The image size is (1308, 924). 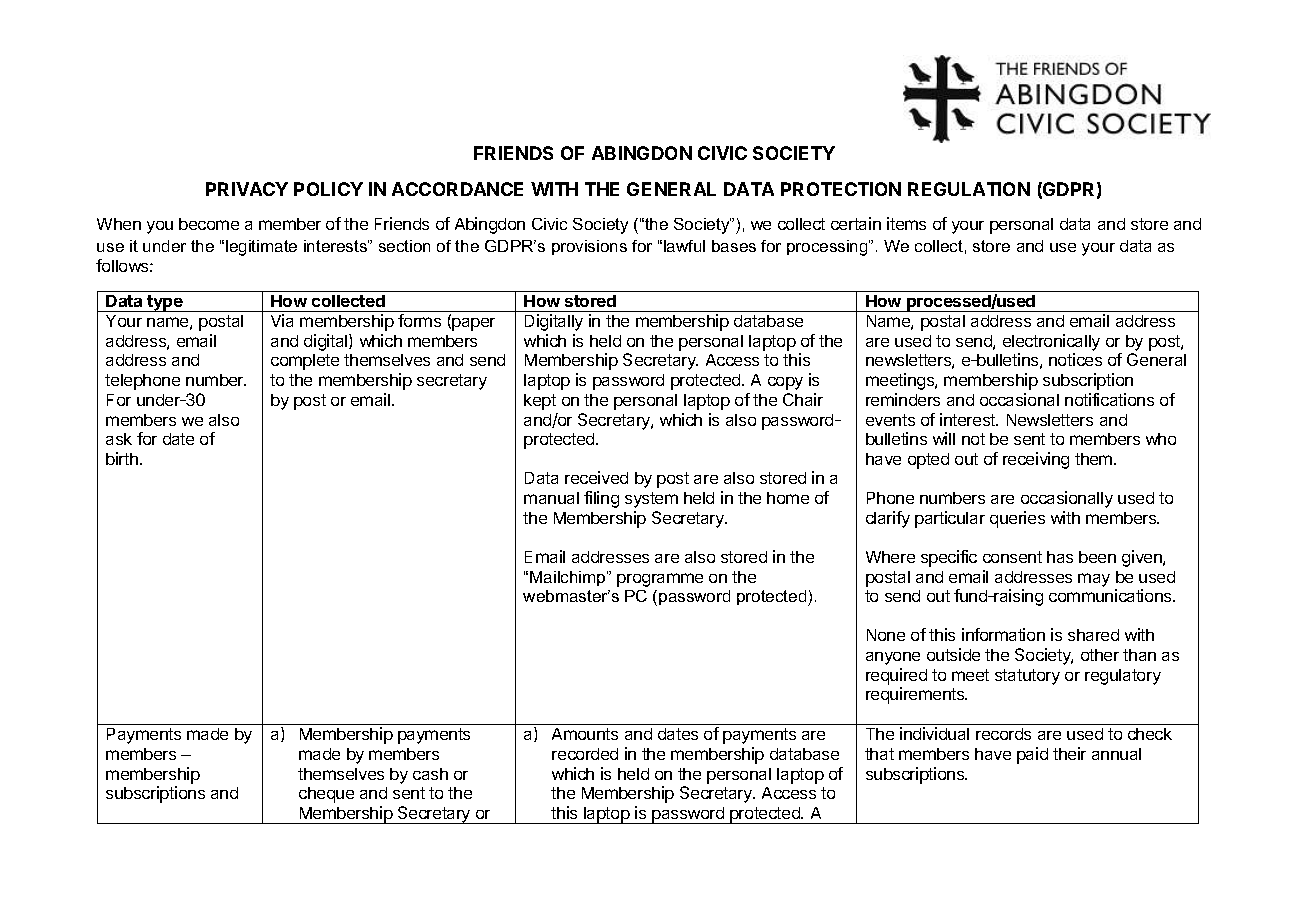 I want to click on queries, so click(x=1017, y=519).
